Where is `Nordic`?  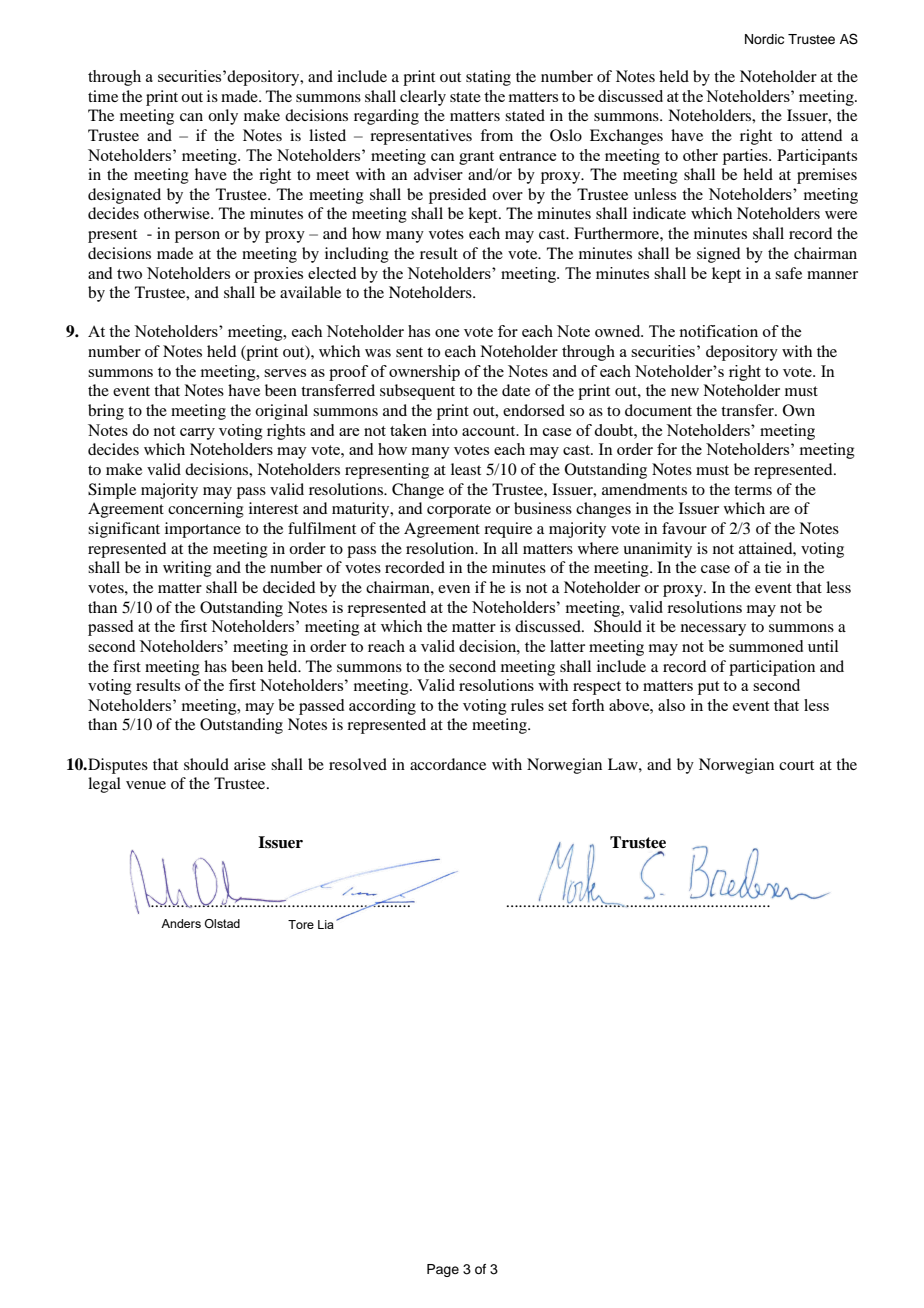
Nordic is located at coordinates (764, 39).
